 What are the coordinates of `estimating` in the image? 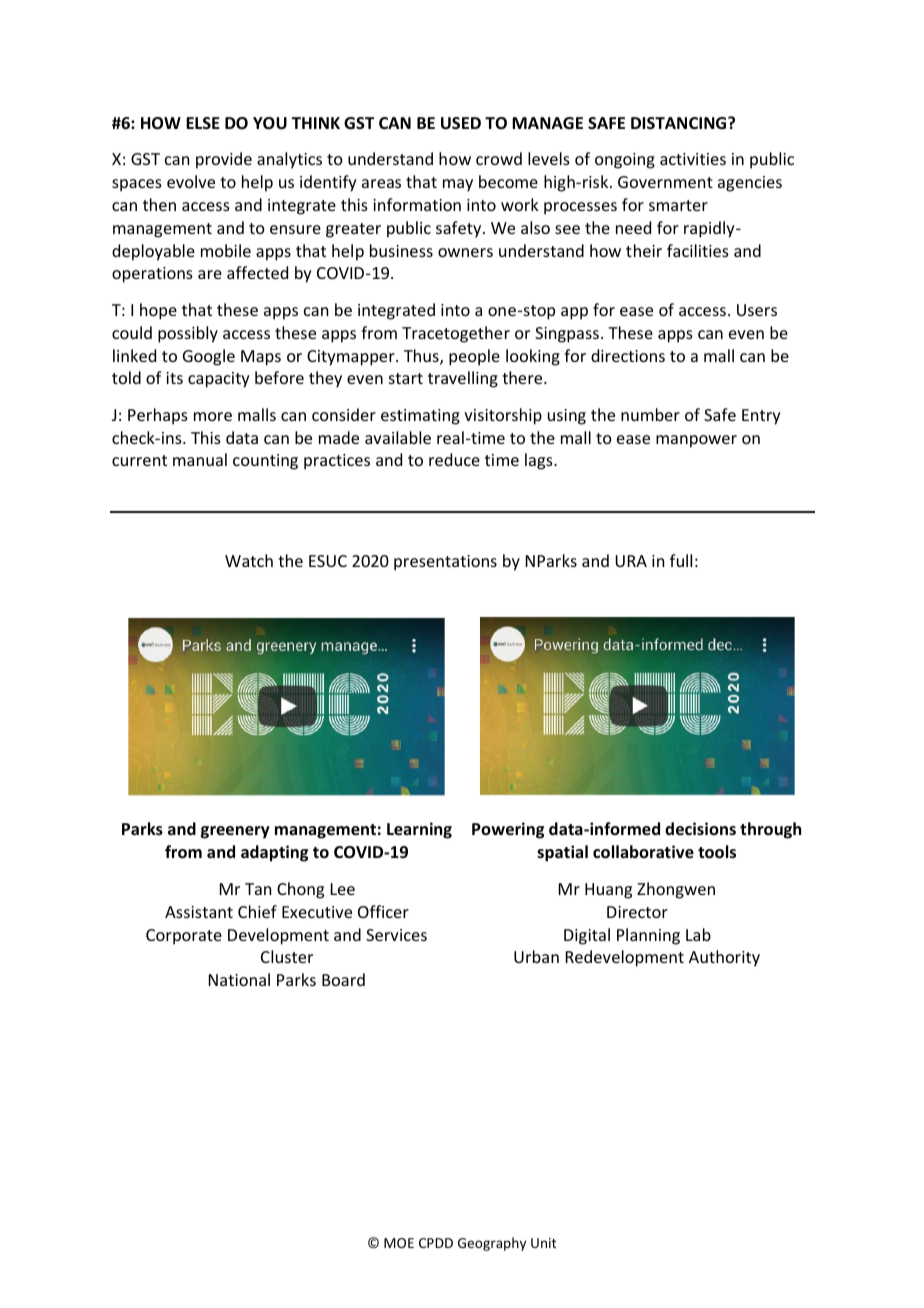 It's located at (420, 417).
